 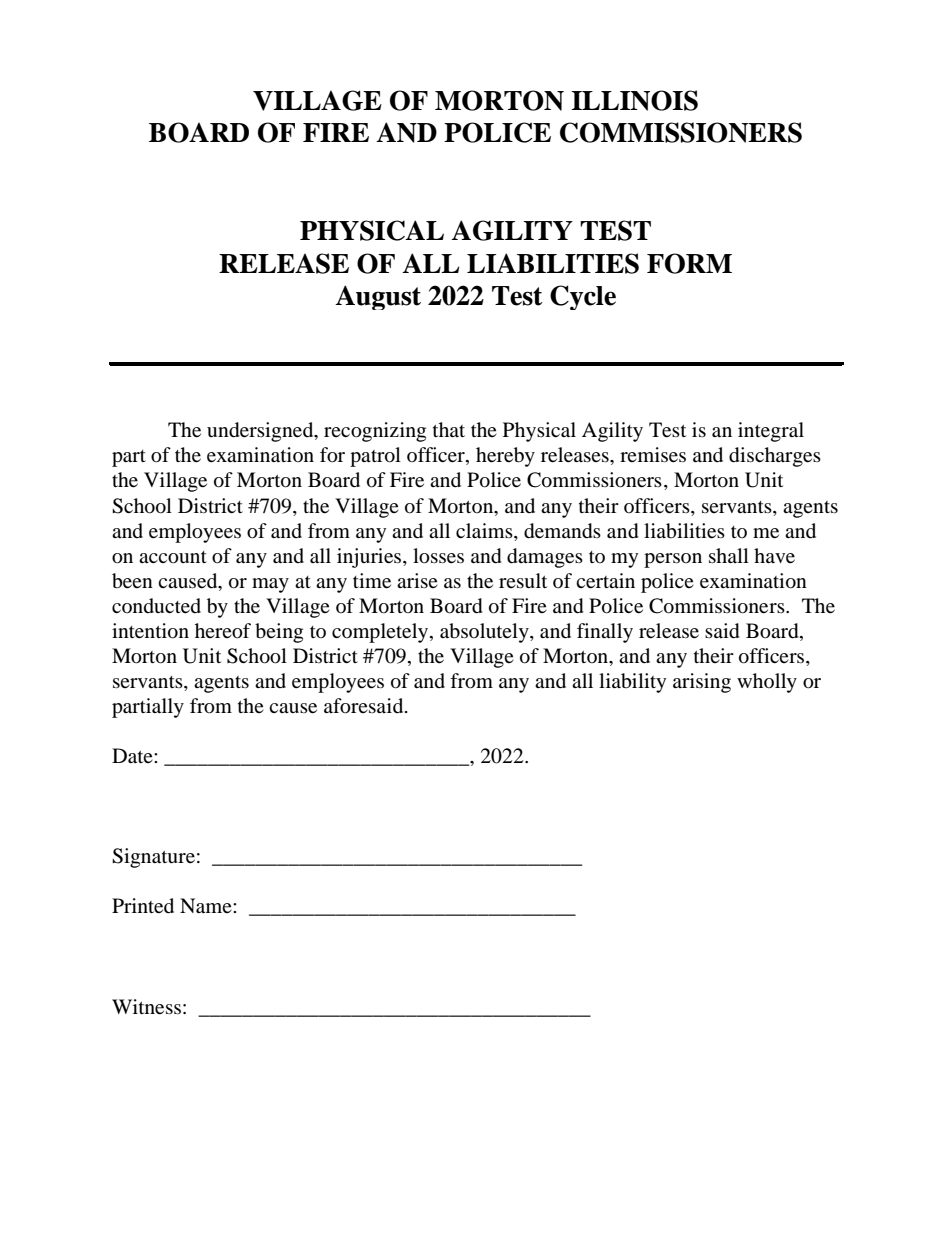 What do you see at coordinates (689, 263) in the screenshot?
I see `FORM` at bounding box center [689, 263].
